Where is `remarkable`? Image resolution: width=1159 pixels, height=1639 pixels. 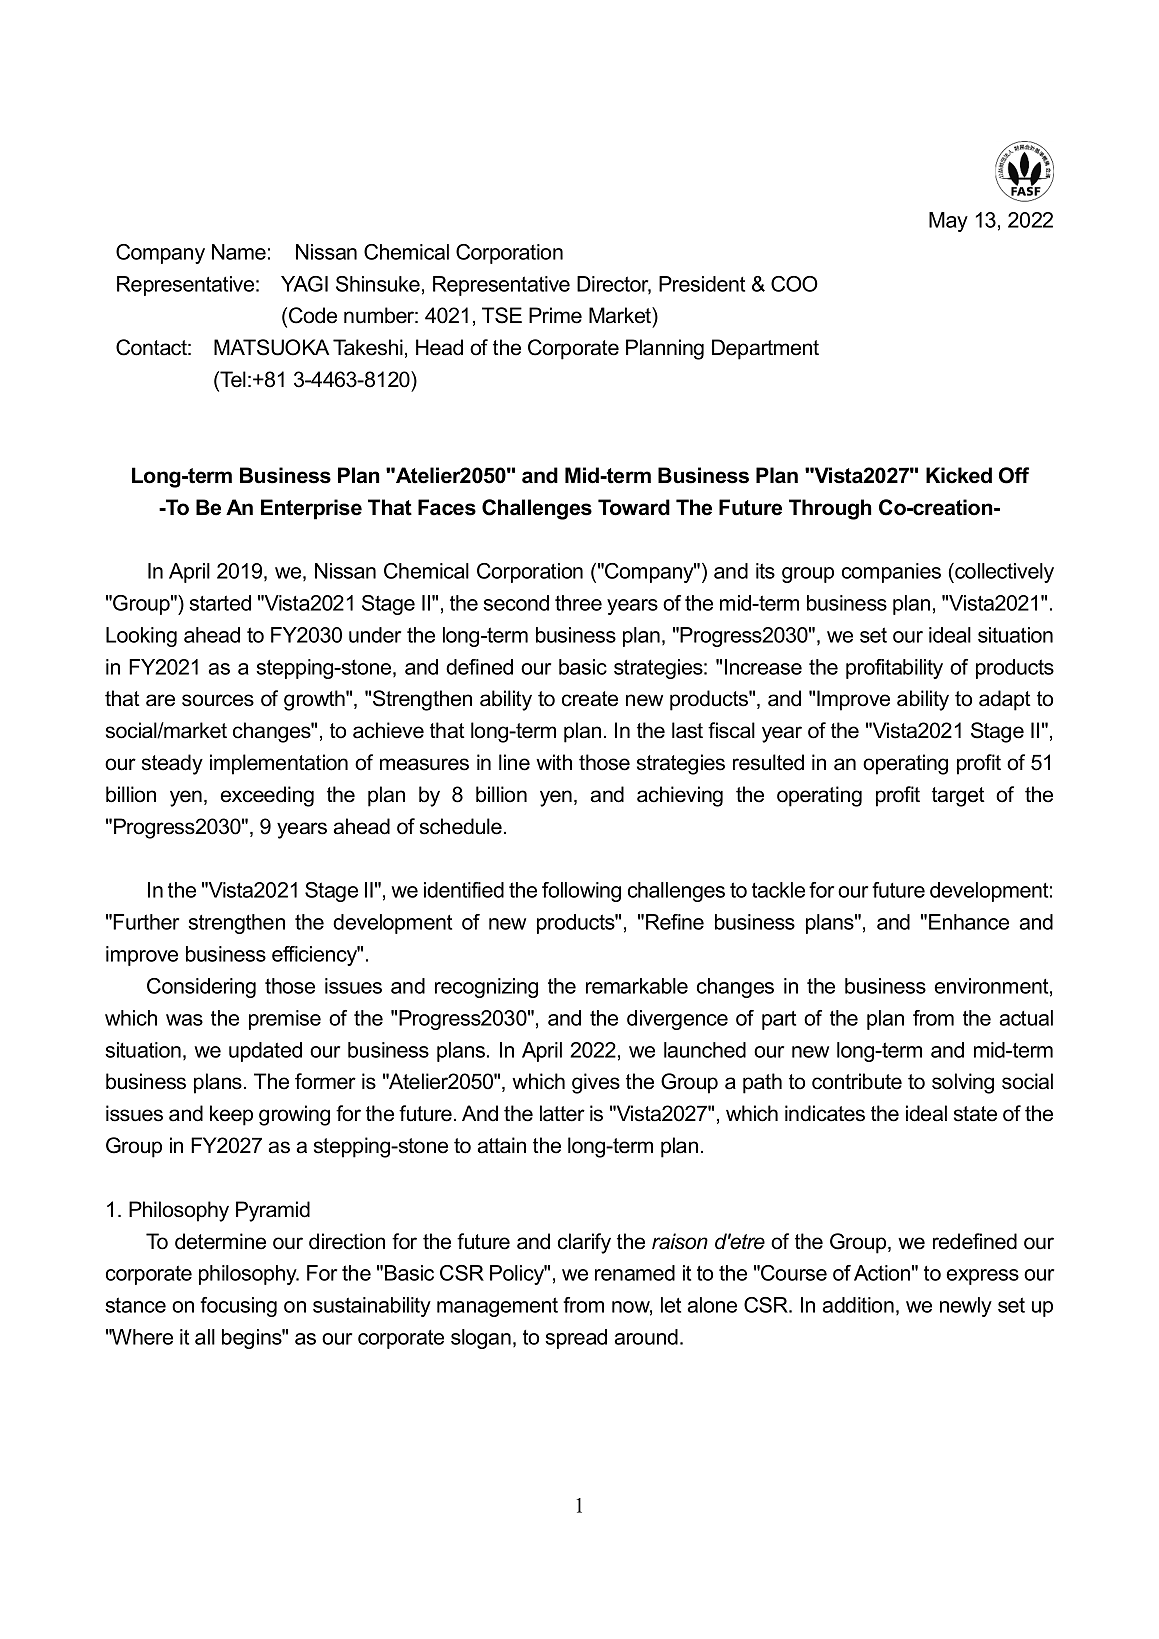 remarkable is located at coordinates (637, 986).
